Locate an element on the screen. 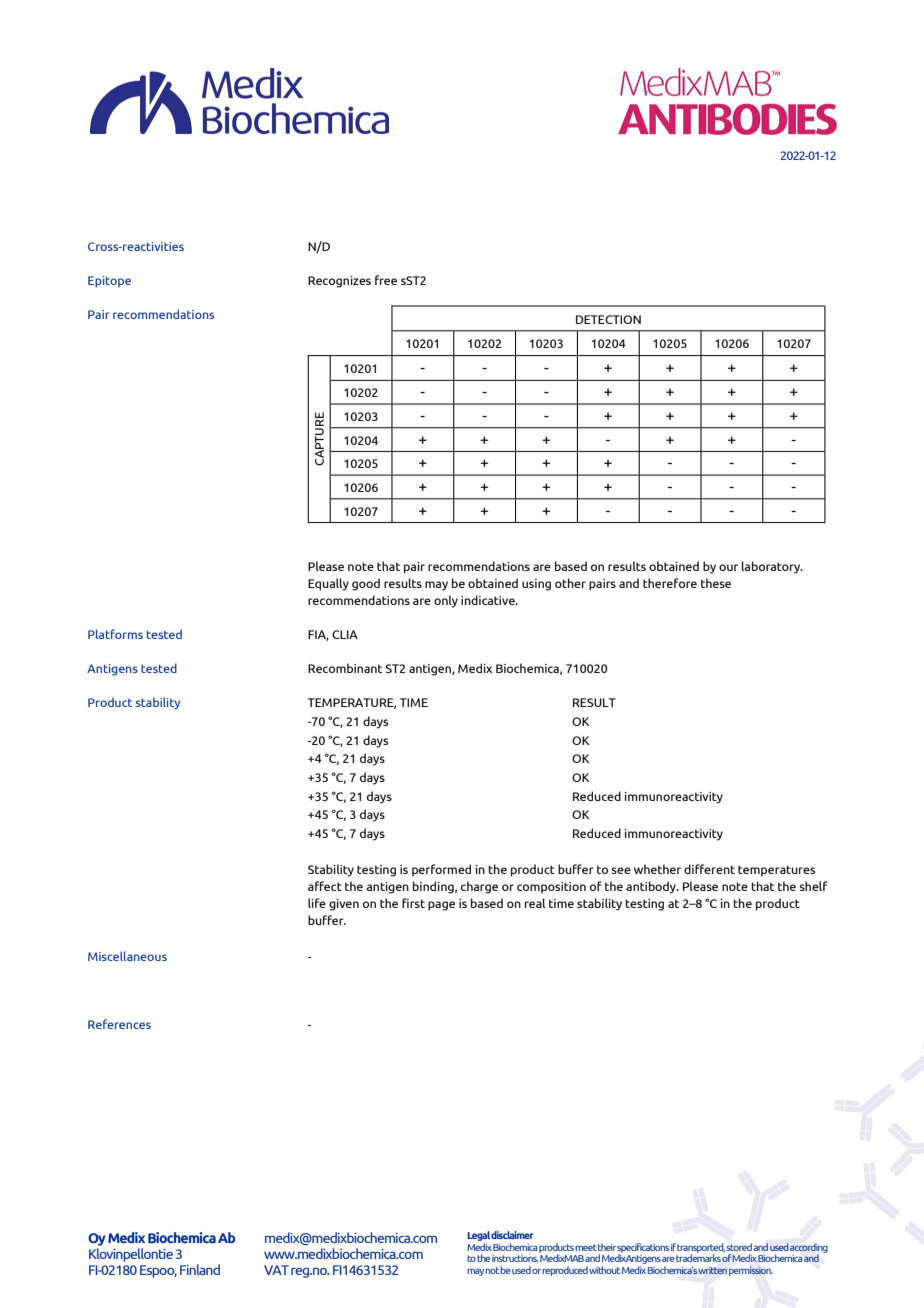 The width and height of the screenshot is (924, 1308). performed is located at coordinates (441, 870).
